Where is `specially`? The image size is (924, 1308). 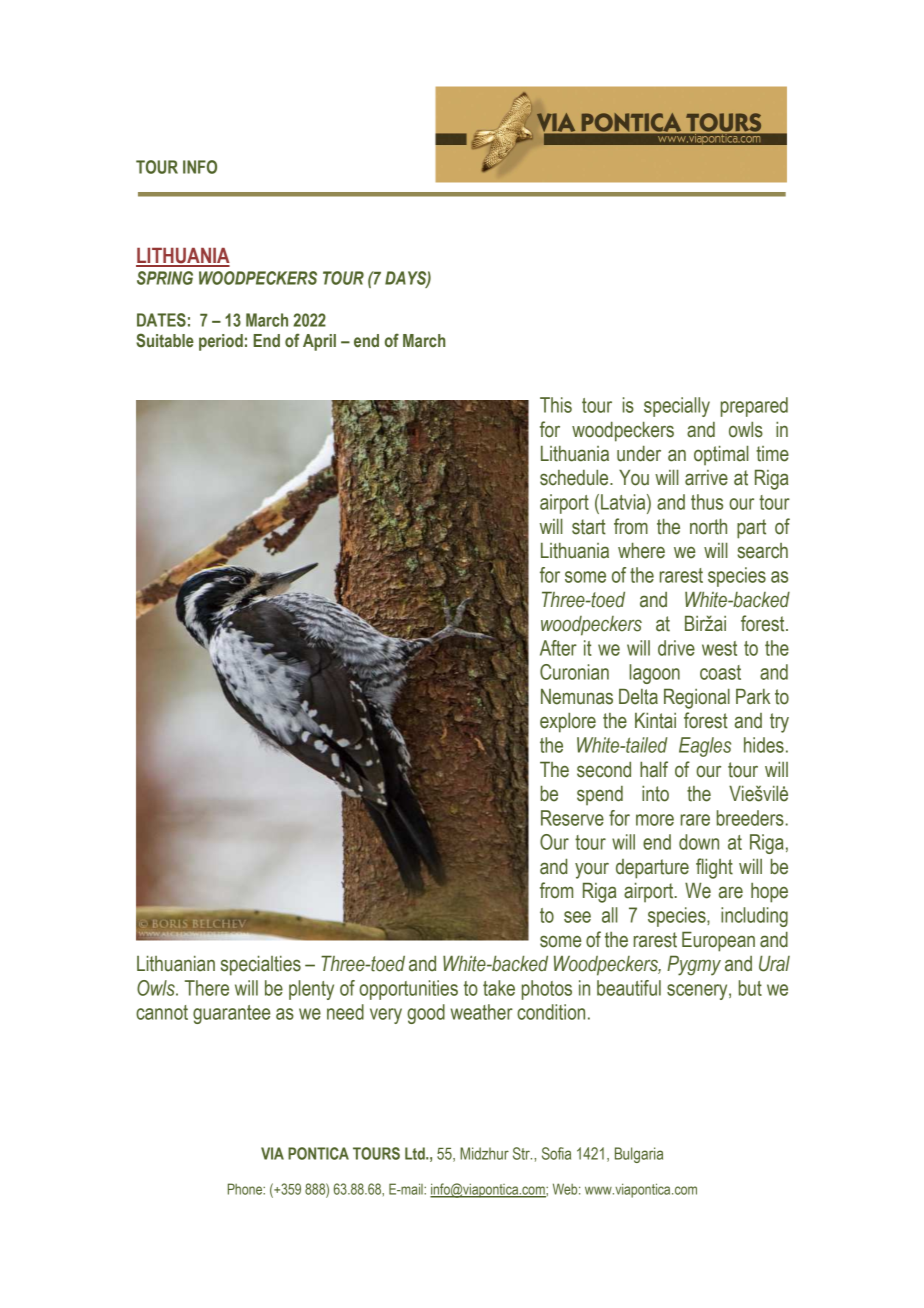
specially is located at coordinates (677, 407).
